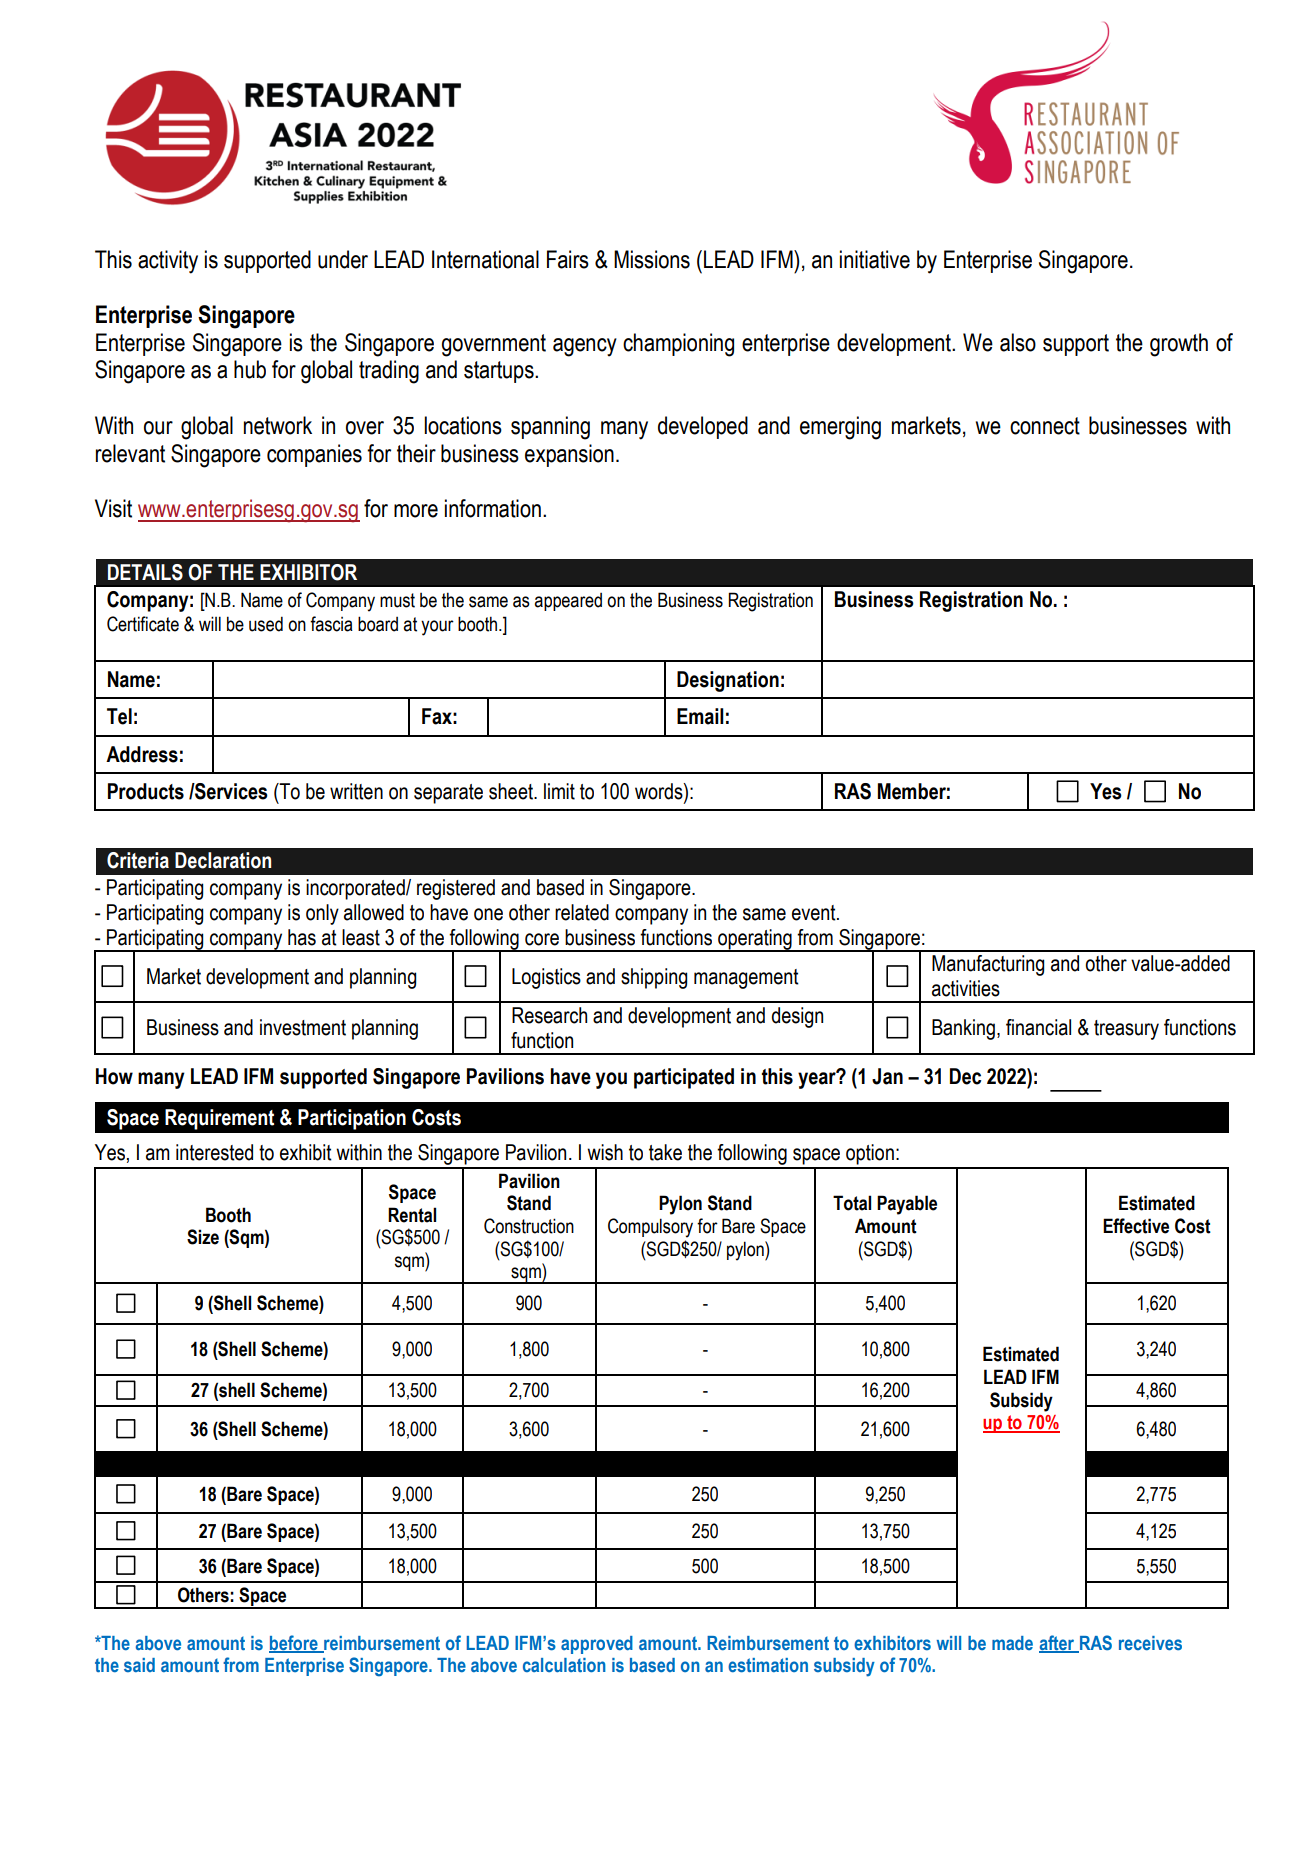  What do you see at coordinates (168, 262) in the image?
I see `activity` at bounding box center [168, 262].
